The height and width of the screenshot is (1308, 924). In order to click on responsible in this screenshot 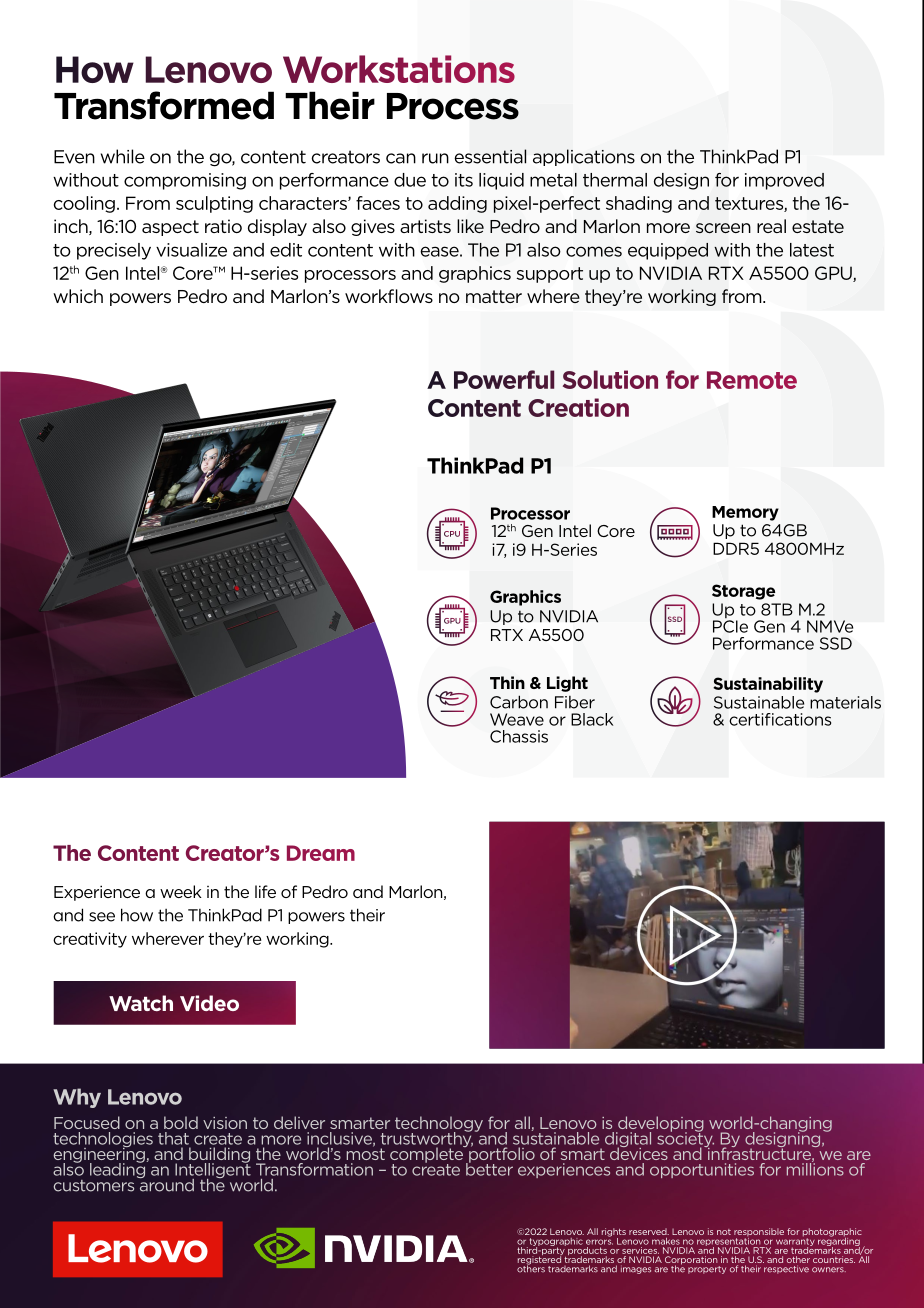, I will do `click(759, 1233)`.
